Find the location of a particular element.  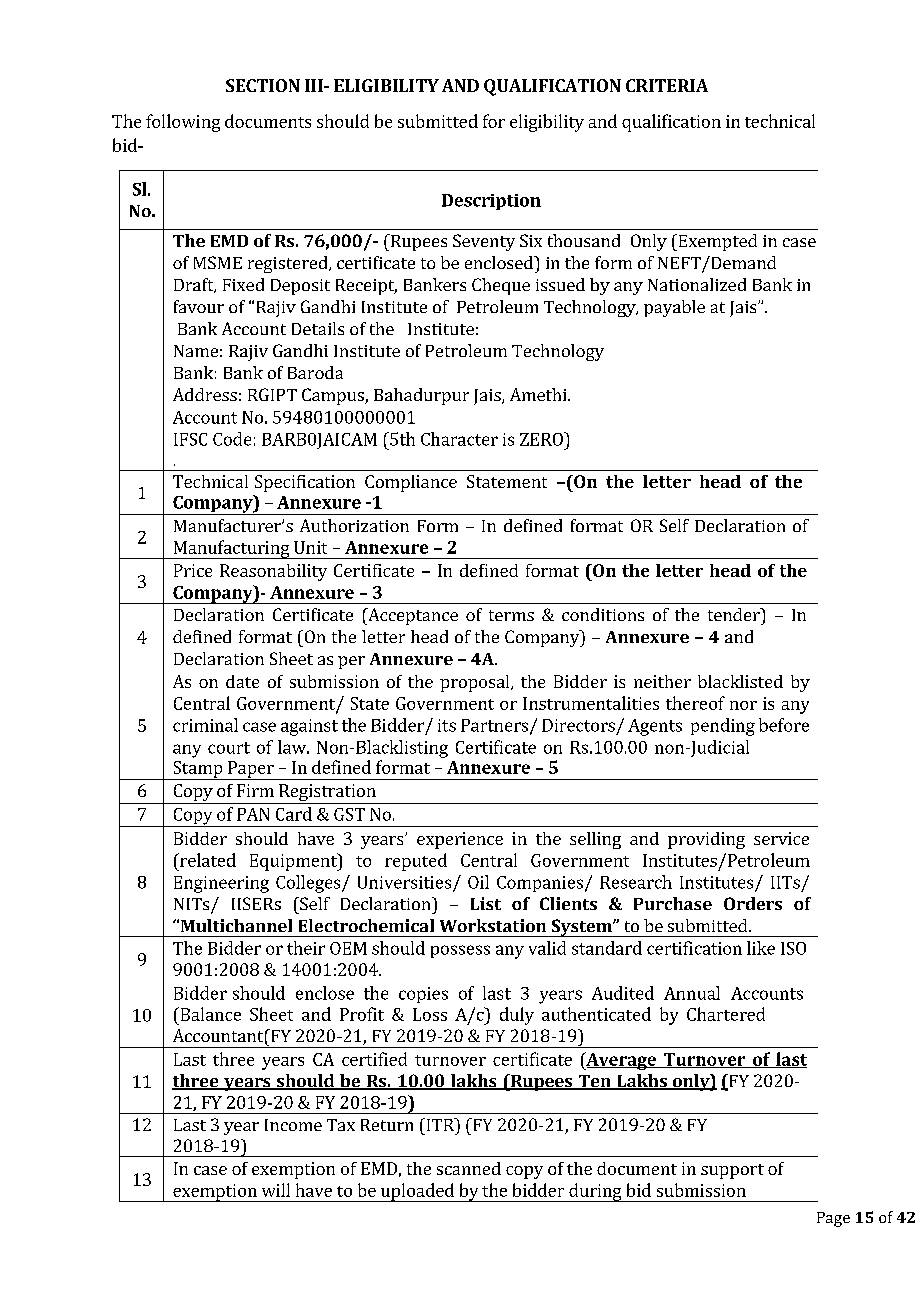

Description is located at coordinates (491, 202).
